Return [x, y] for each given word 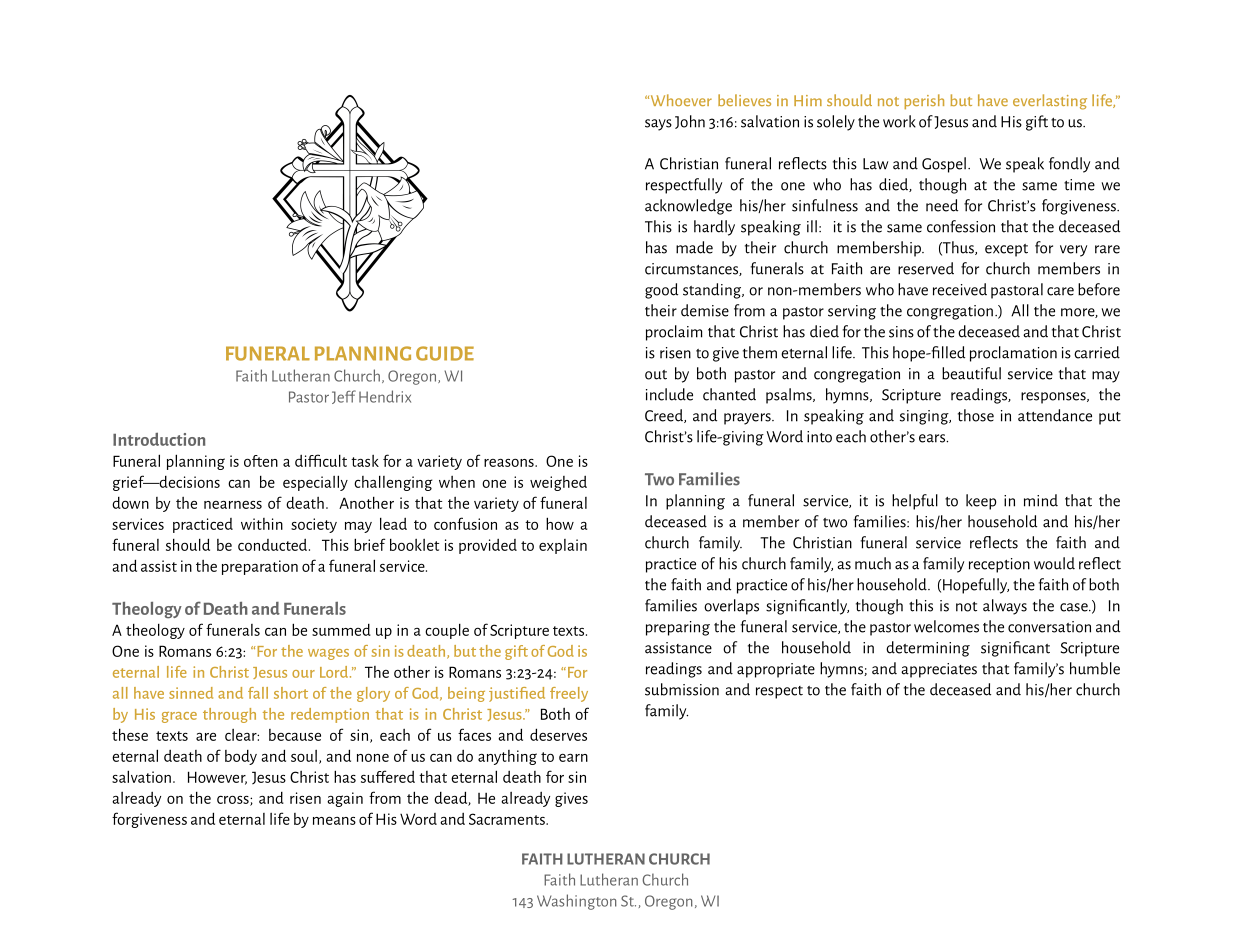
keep [981, 502]
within [262, 524]
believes [744, 100]
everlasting [1050, 102]
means [334, 821]
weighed [558, 483]
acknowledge [688, 207]
